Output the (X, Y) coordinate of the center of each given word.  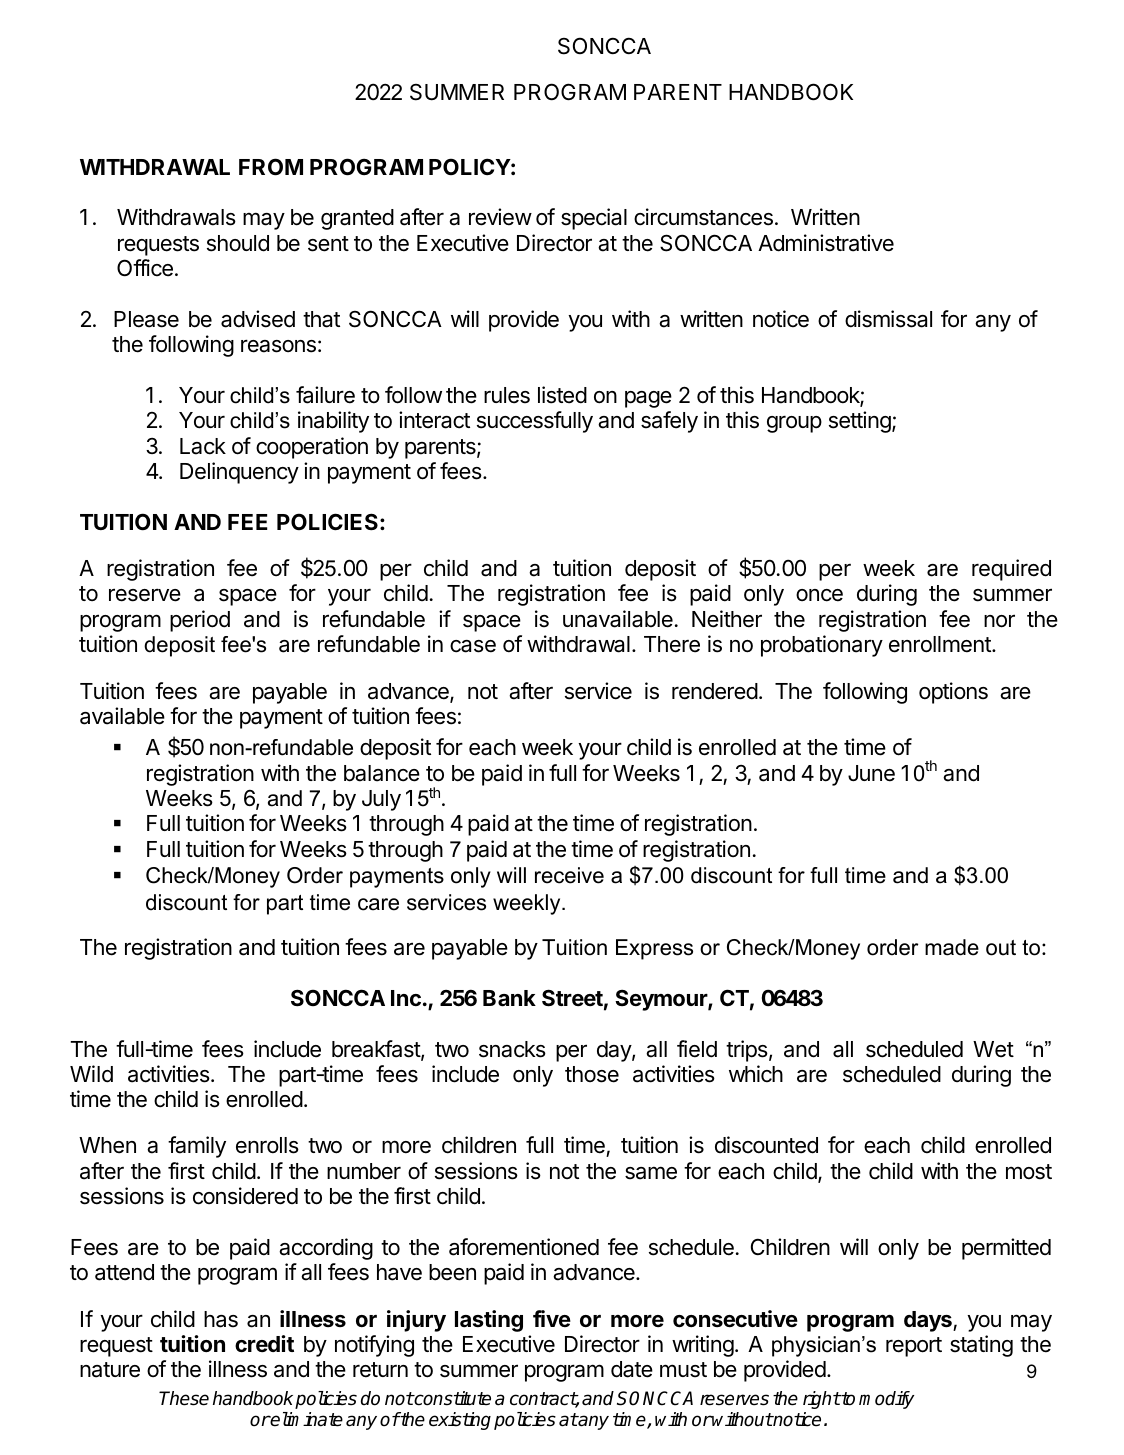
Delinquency (239, 473)
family (197, 1147)
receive (569, 875)
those (592, 1074)
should (238, 243)
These (184, 1398)
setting (861, 422)
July (381, 800)
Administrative (826, 243)
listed (562, 395)
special (594, 219)
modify (886, 1400)
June (871, 773)
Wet (993, 1049)
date (632, 1369)
